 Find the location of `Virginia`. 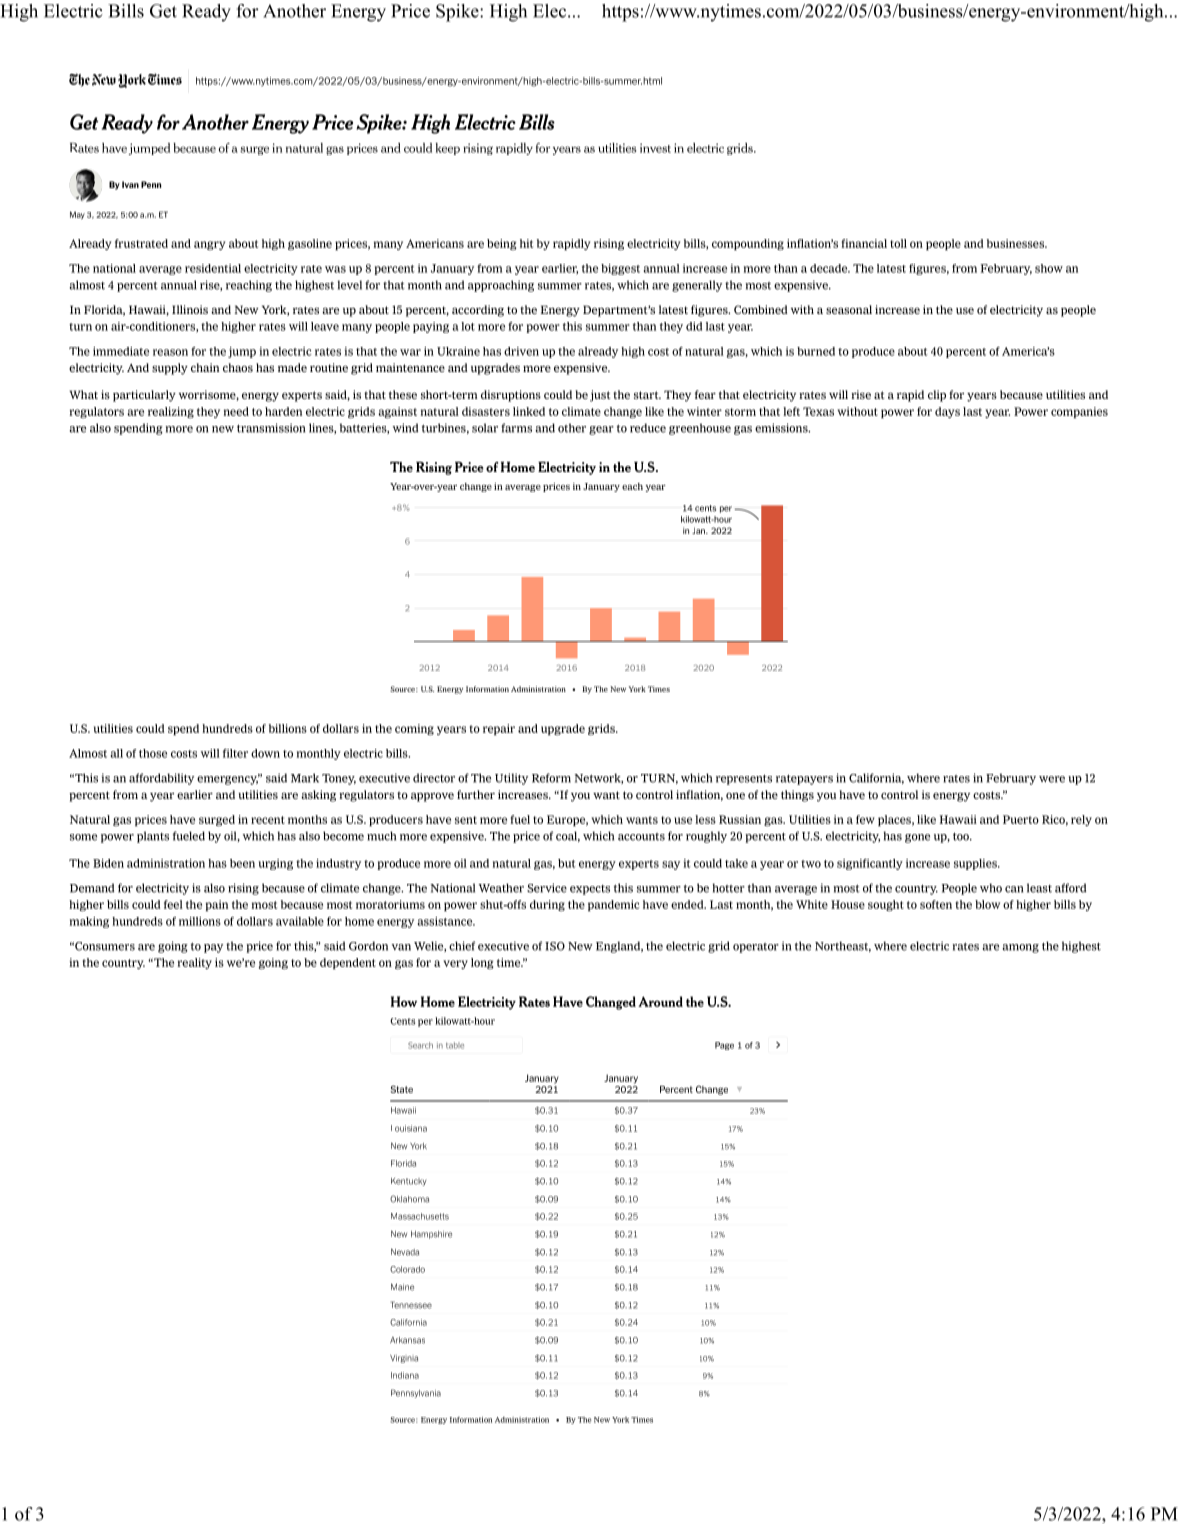

Virginia is located at coordinates (404, 1359).
